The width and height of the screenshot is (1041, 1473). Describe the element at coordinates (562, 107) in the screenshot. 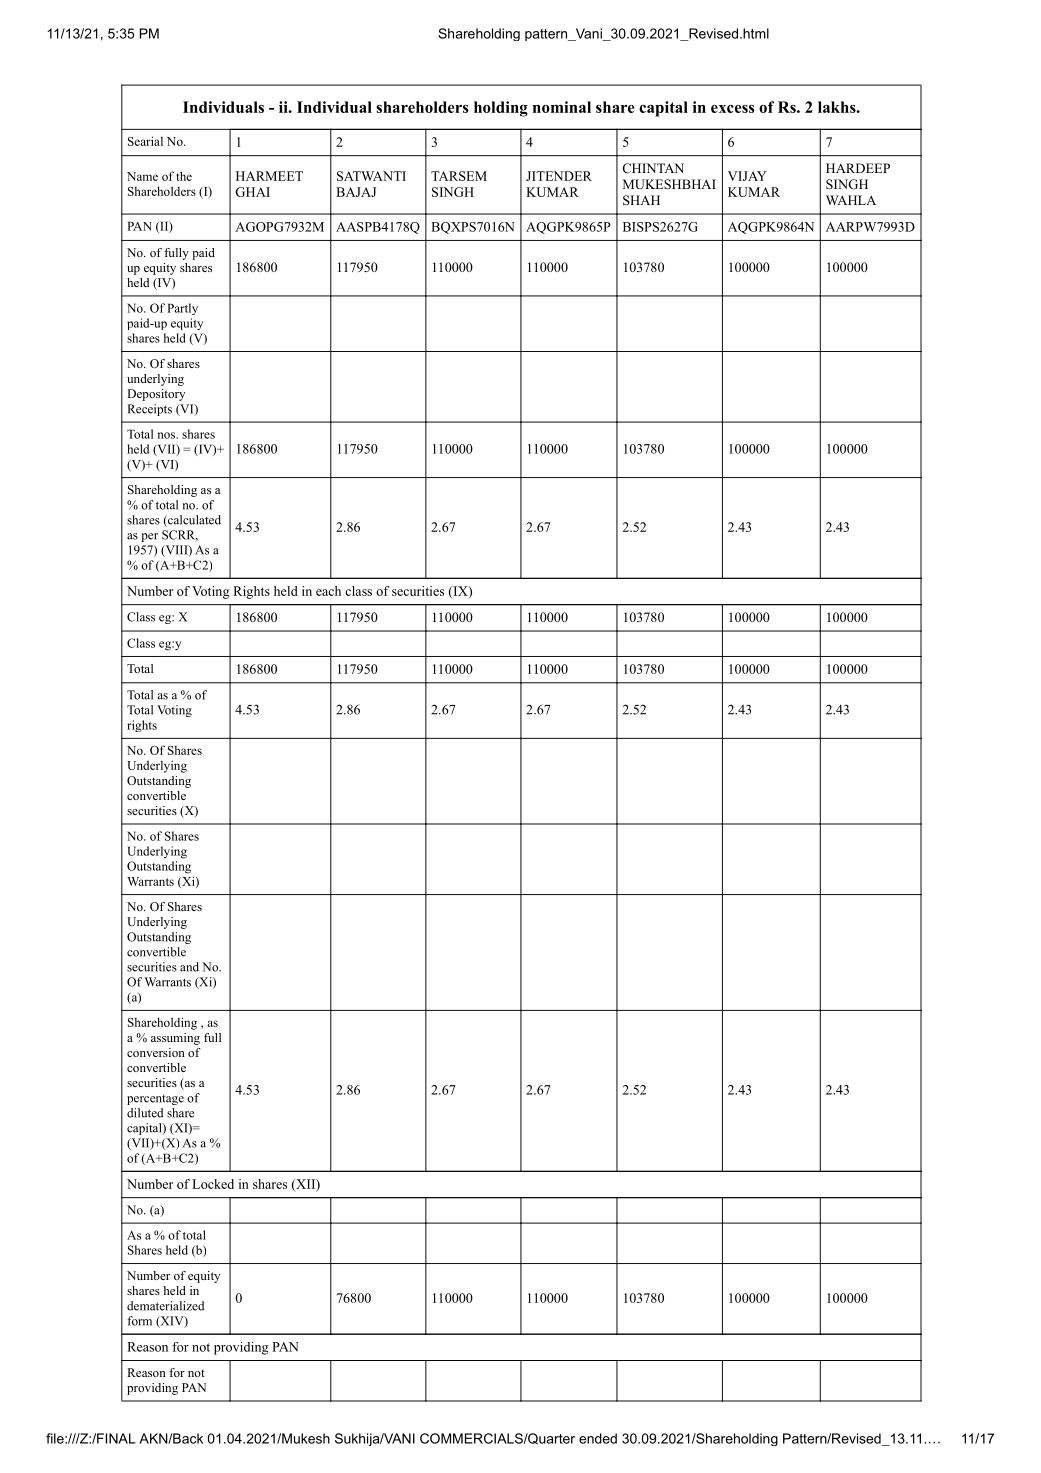

I see `nominal` at that location.
